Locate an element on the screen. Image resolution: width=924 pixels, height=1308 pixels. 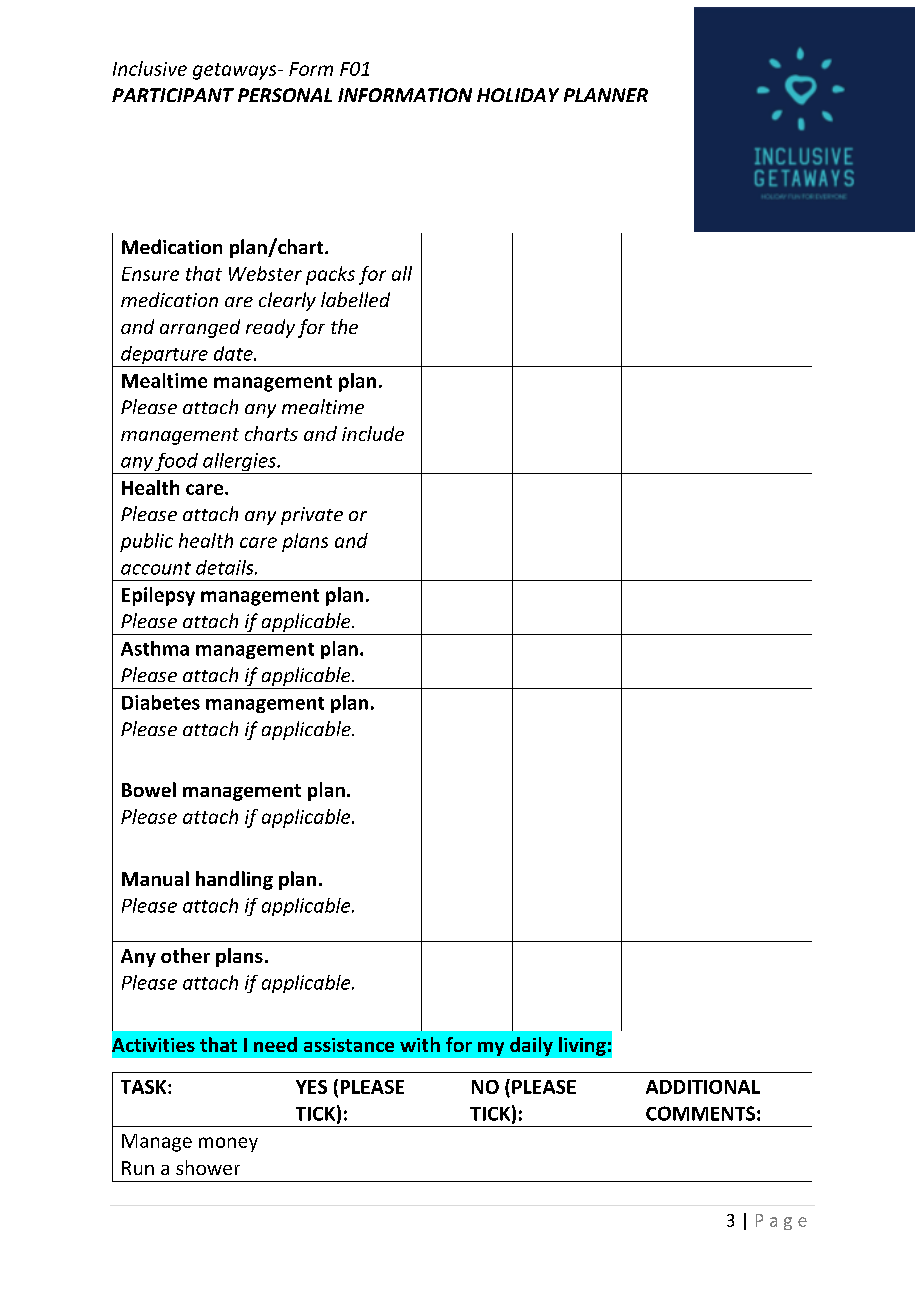
ADDITIONAL is located at coordinates (703, 1087).
